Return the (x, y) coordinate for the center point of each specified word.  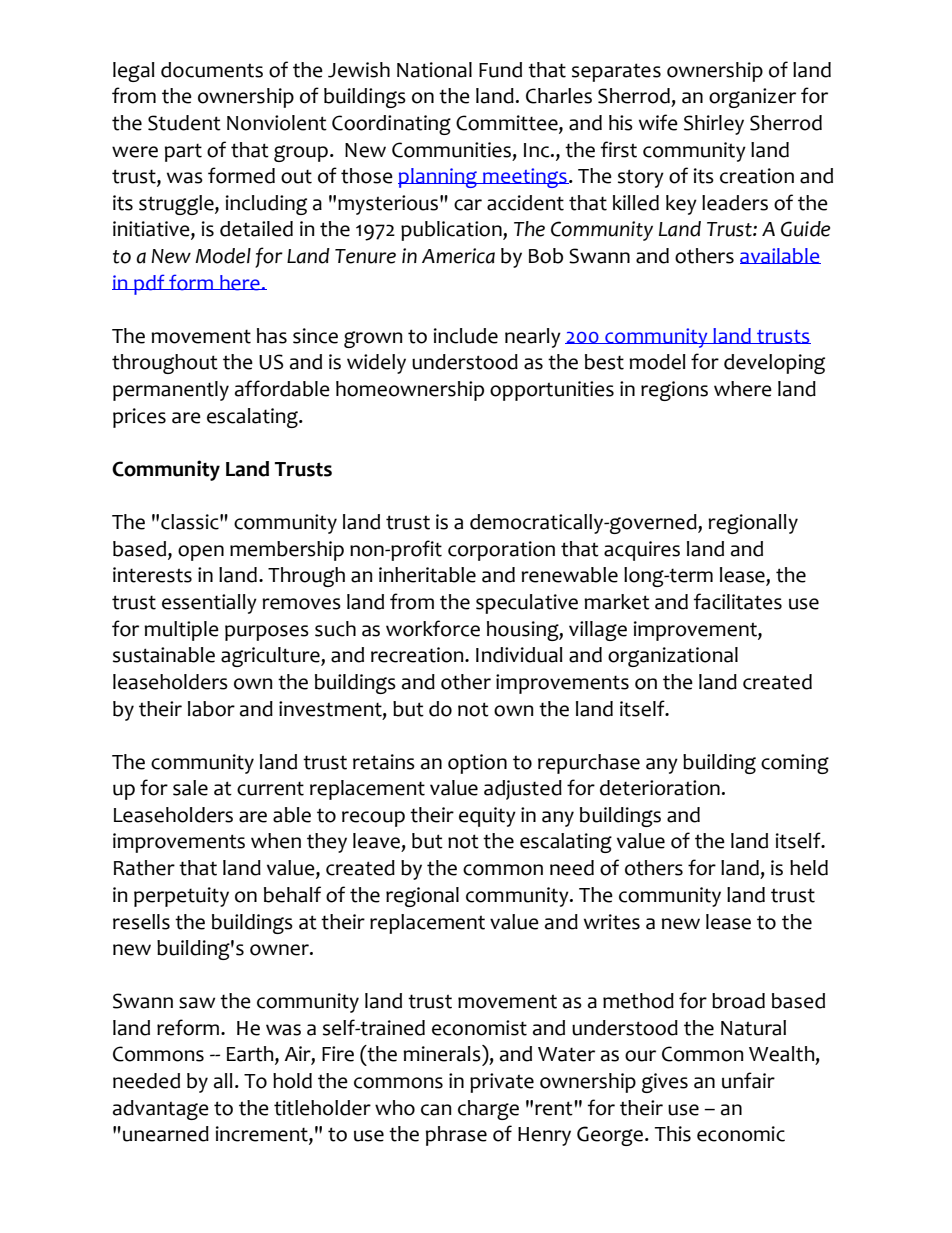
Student (184, 123)
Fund (500, 70)
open (201, 553)
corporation (501, 551)
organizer (752, 98)
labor (211, 709)
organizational (673, 657)
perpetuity (181, 897)
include (466, 336)
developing (774, 364)
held (809, 868)
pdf (149, 284)
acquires (642, 551)
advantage (161, 1110)
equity (487, 817)
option (477, 764)
